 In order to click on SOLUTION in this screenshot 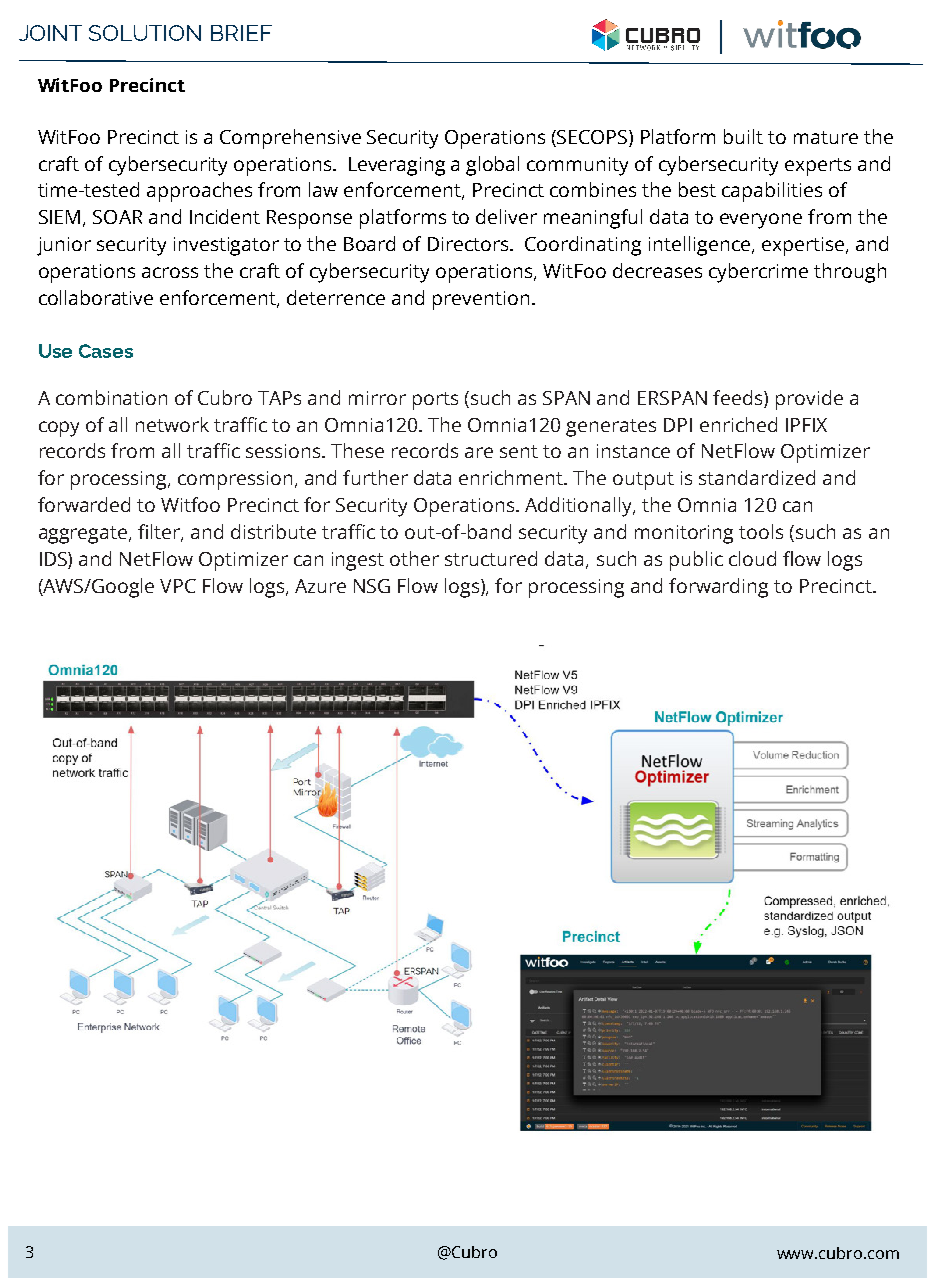, I will do `click(145, 33)`.
